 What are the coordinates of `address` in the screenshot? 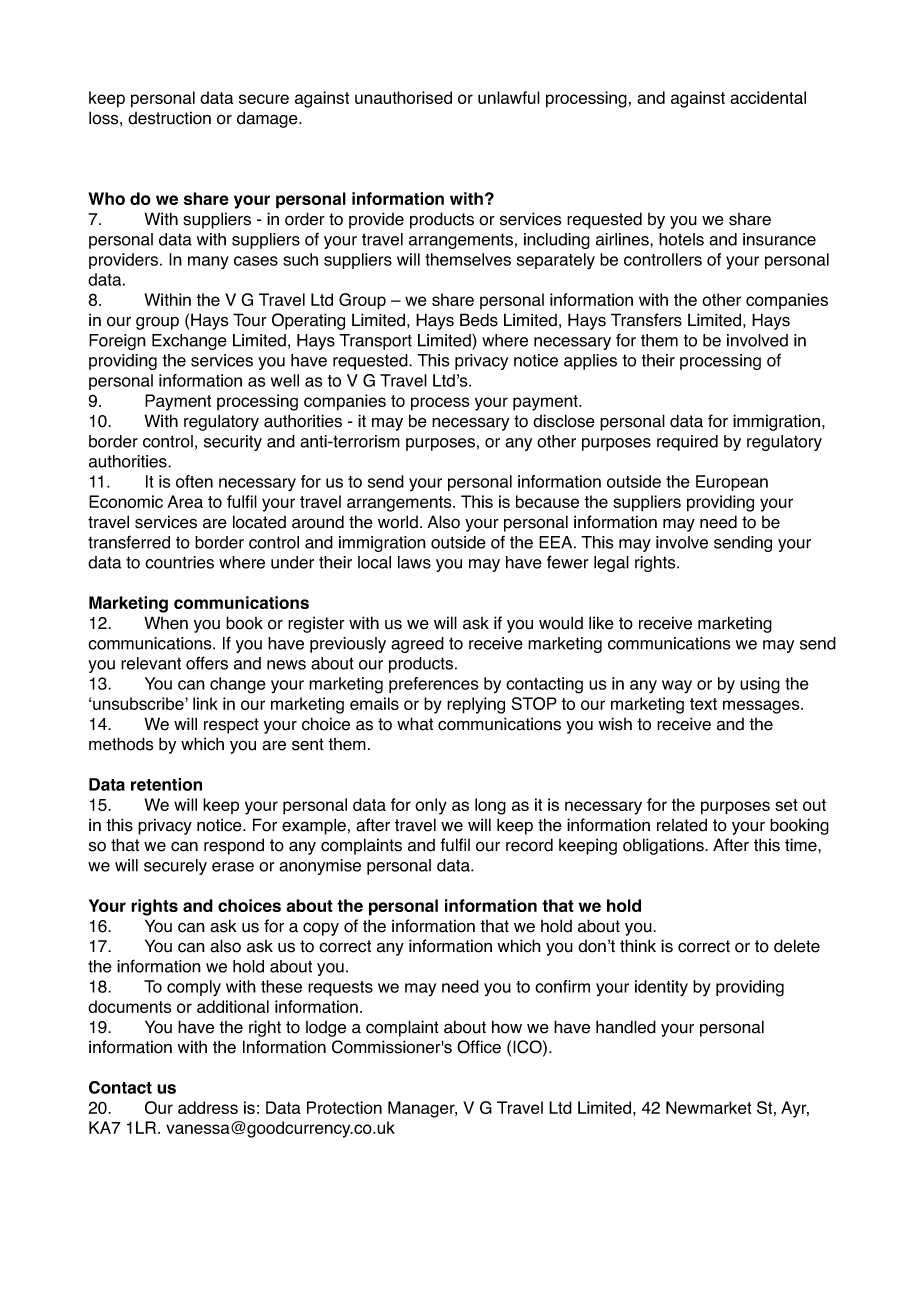 It's located at (208, 1107).
